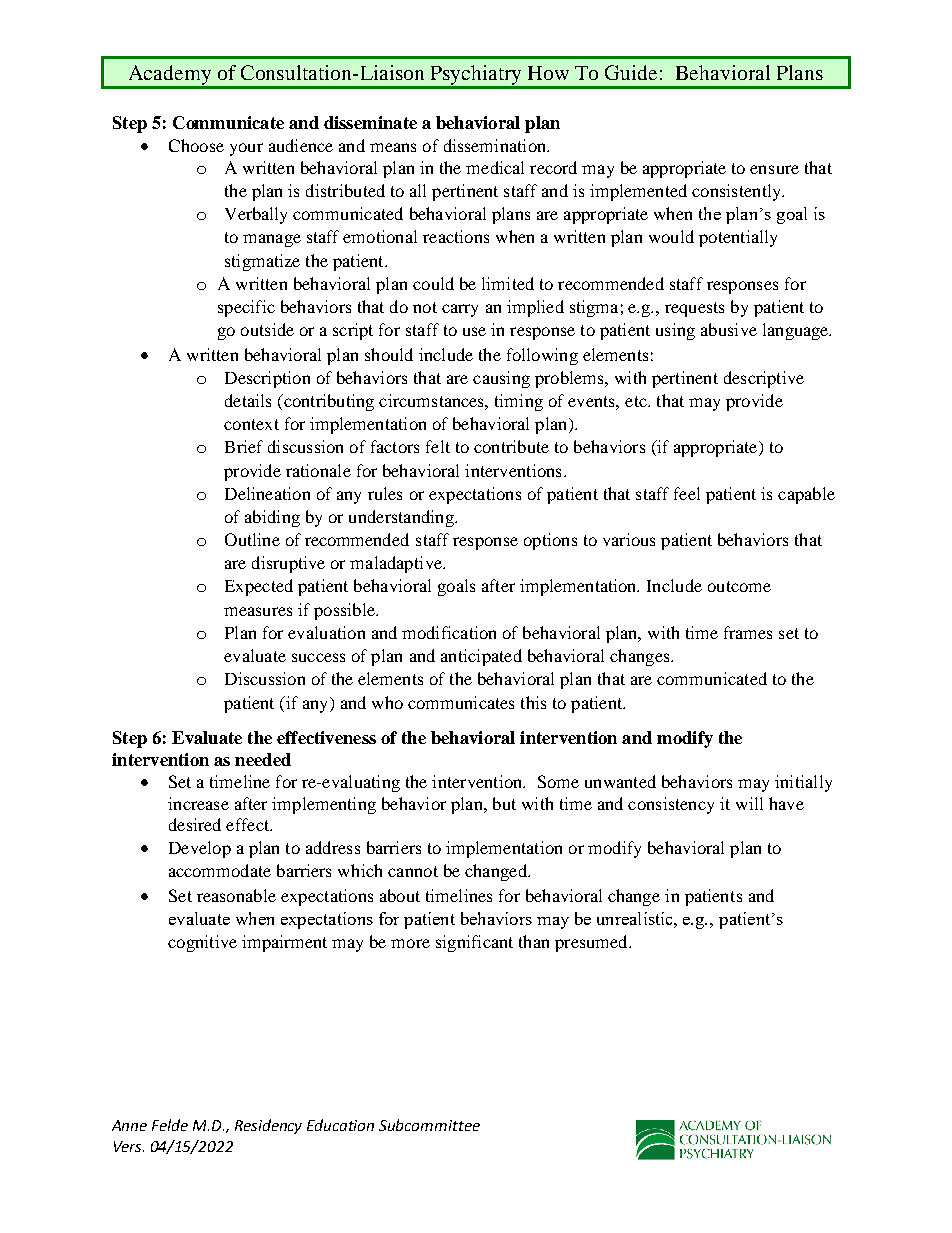  Describe the element at coordinates (592, 943) in the screenshot. I see `presumed` at that location.
